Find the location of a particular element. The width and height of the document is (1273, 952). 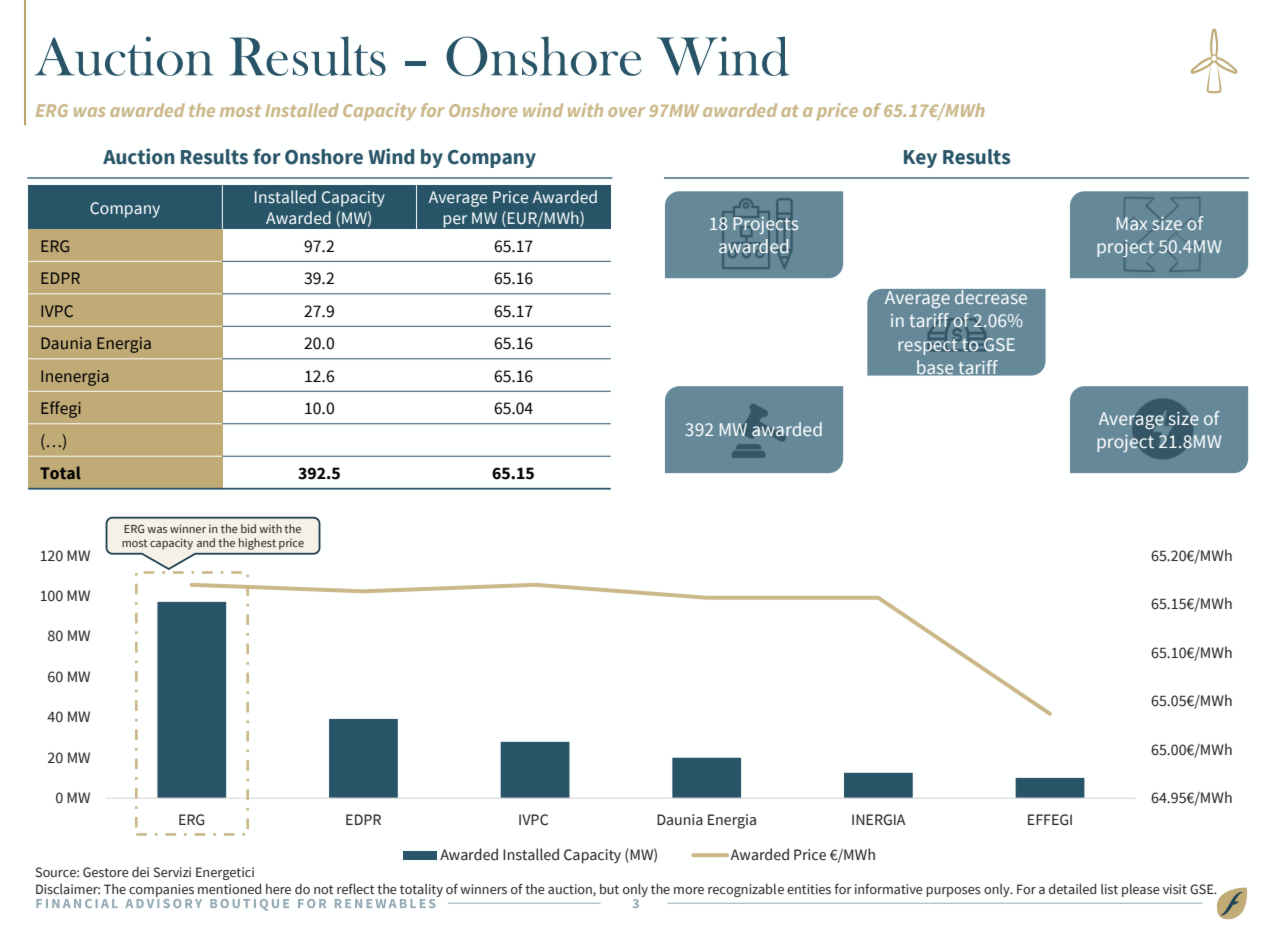

Key is located at coordinates (920, 159).
